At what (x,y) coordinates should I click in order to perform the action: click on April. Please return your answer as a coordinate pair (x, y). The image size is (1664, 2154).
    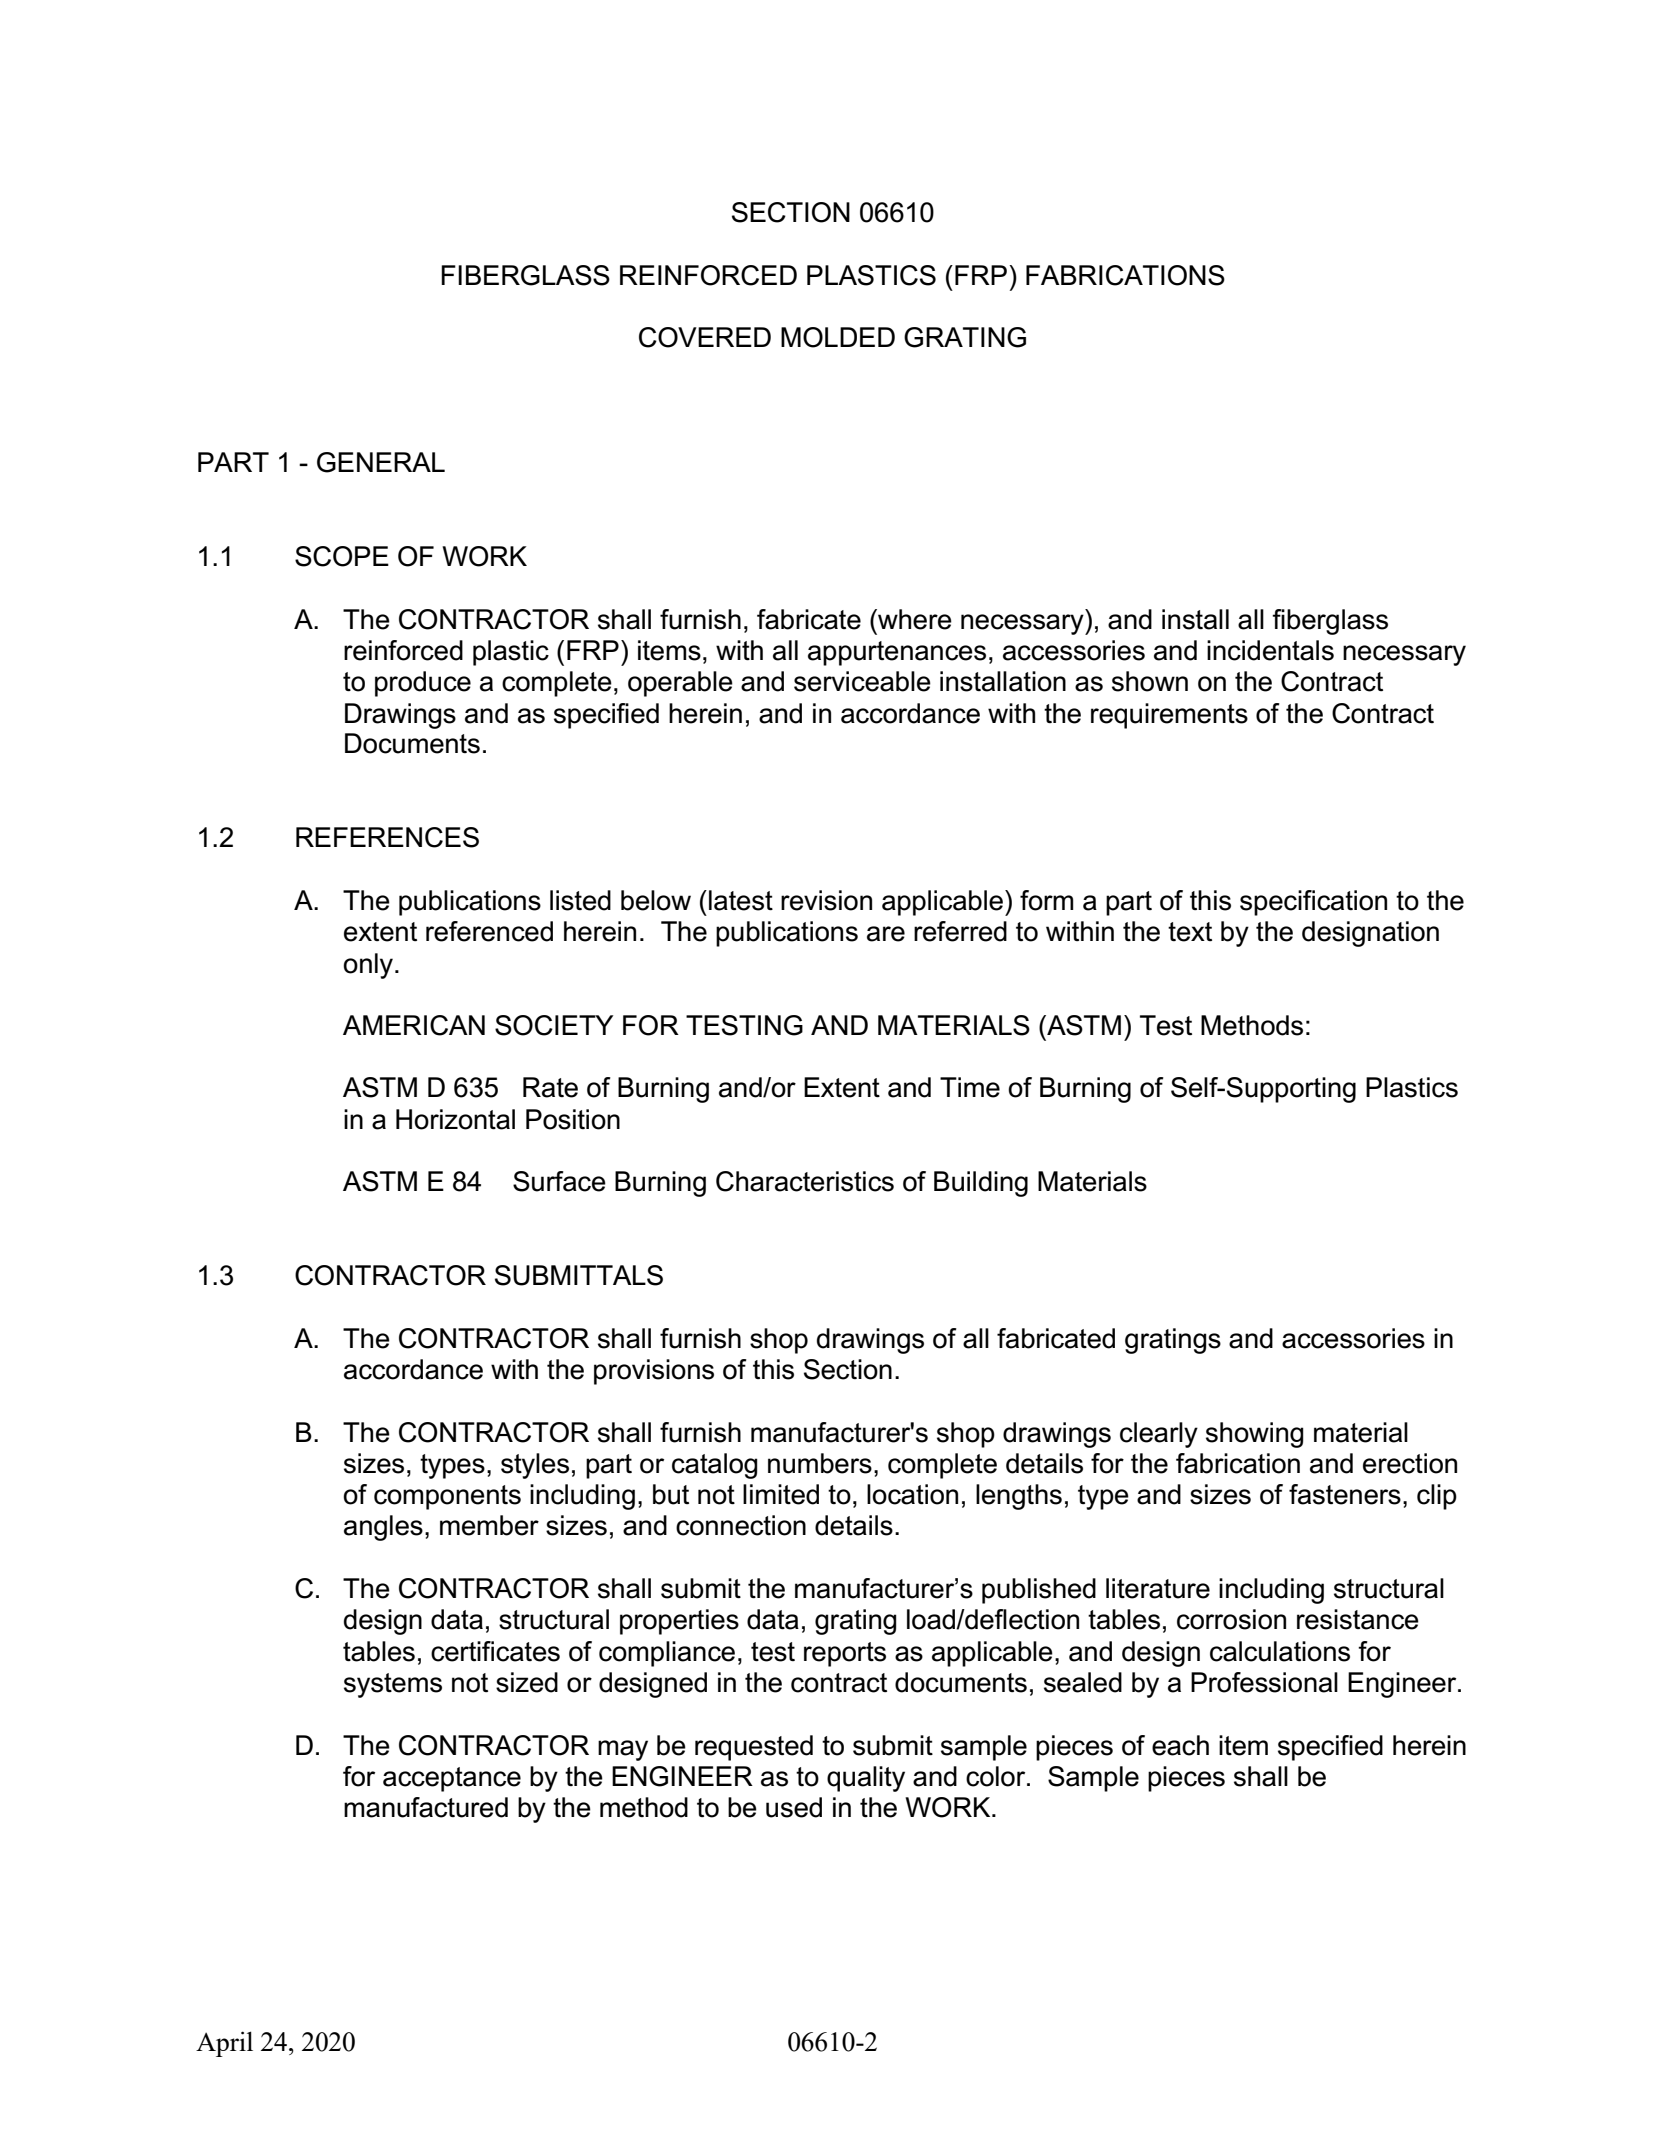
    Looking at the image, I should click on (224, 2044).
